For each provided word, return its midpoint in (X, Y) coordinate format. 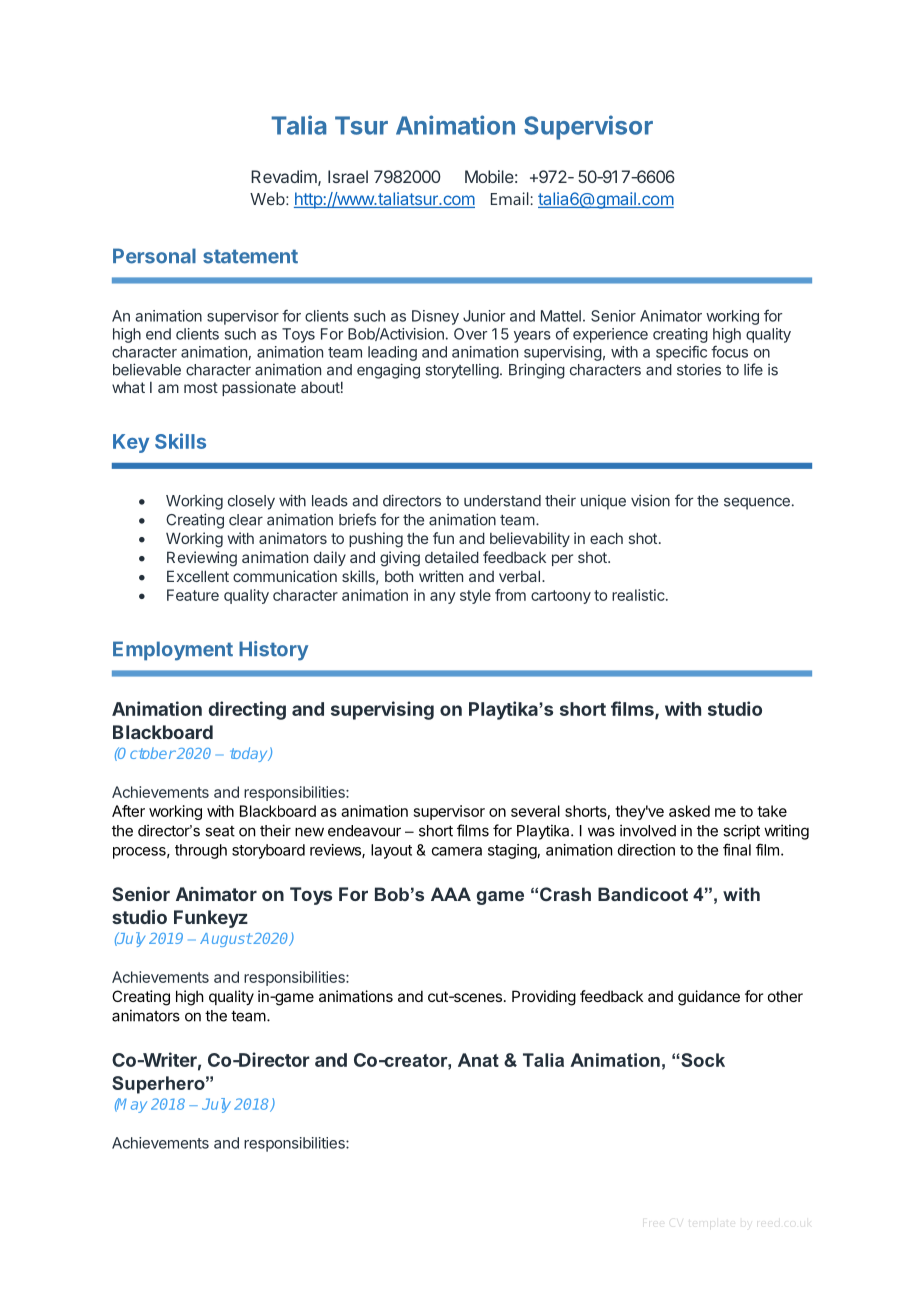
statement (250, 256)
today (250, 754)
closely (251, 502)
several (535, 811)
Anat (478, 1060)
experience (610, 335)
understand (502, 501)
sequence (757, 503)
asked (689, 811)
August (226, 940)
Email (510, 198)
